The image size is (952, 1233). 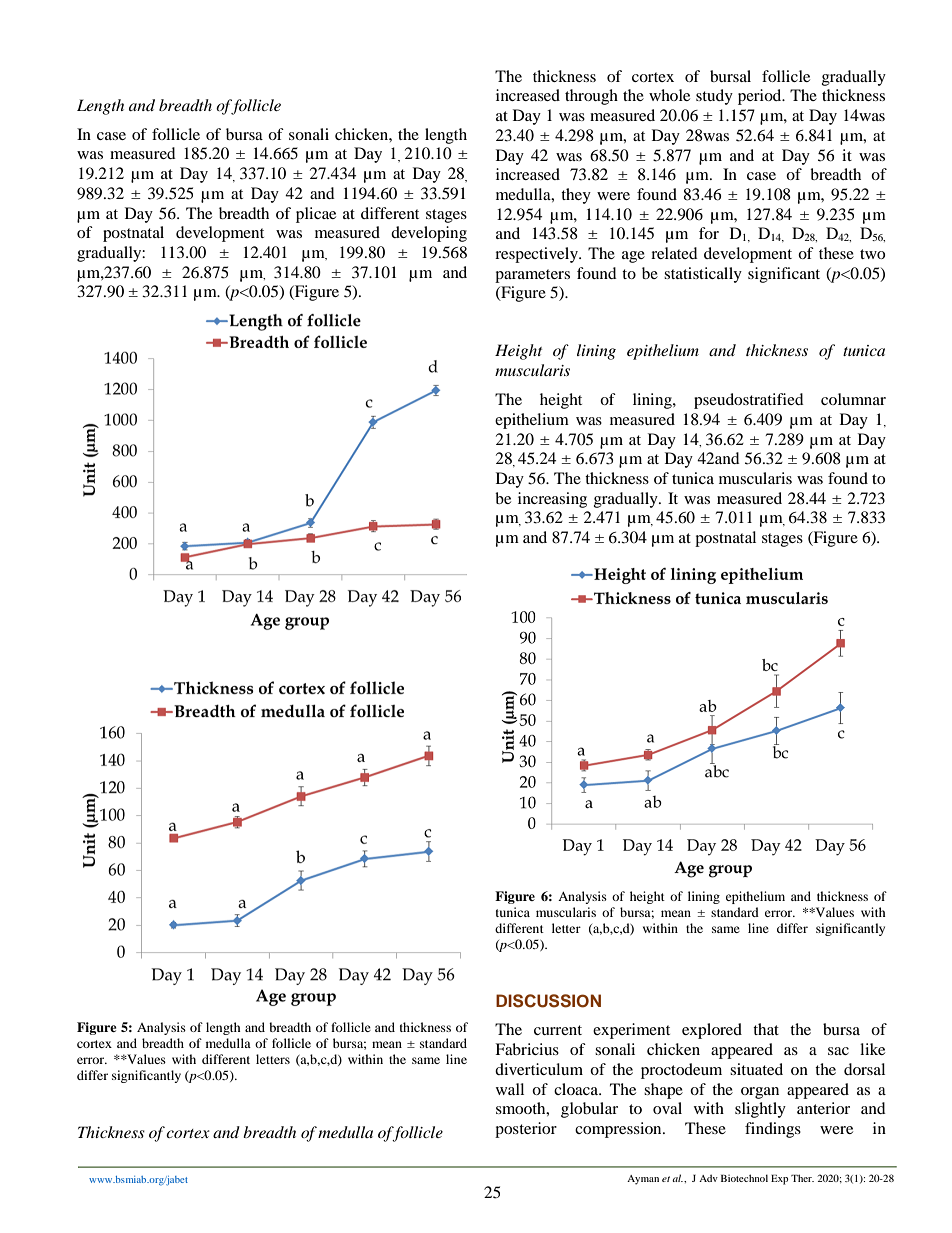 What do you see at coordinates (526, 1130) in the page?
I see `posterior` at bounding box center [526, 1130].
